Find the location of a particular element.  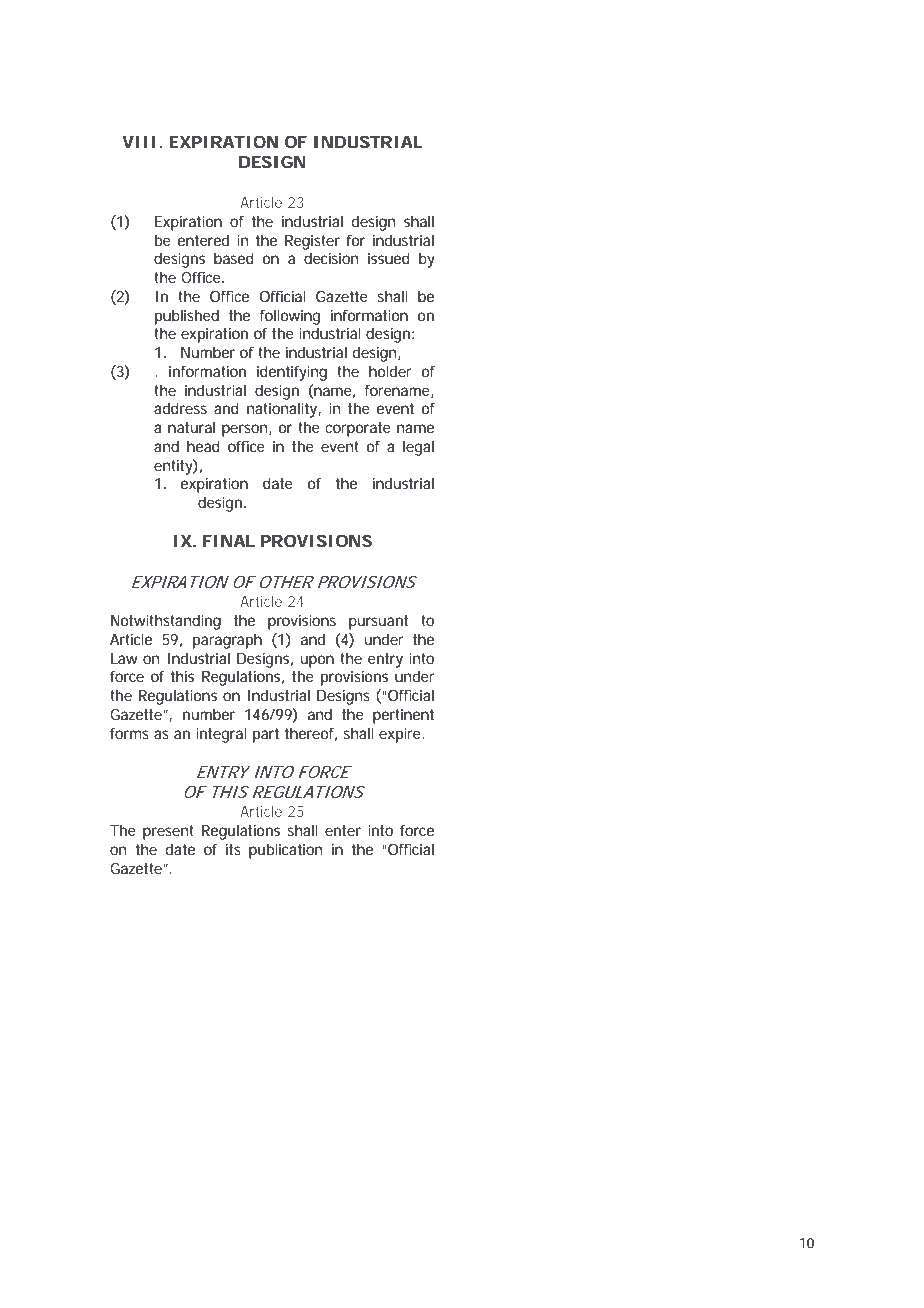

pursuant is located at coordinates (378, 622).
